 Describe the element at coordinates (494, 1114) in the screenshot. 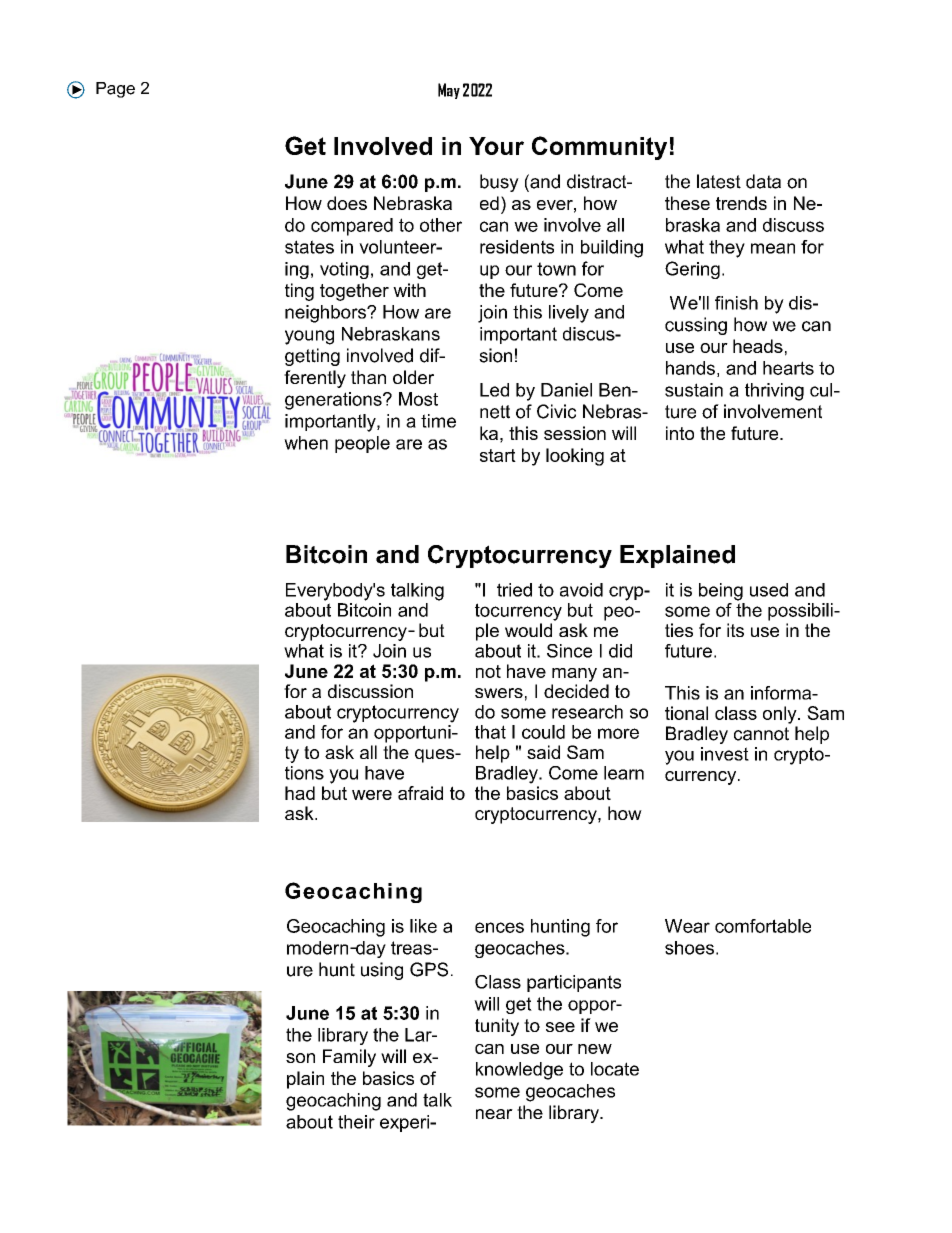

I see `near` at that location.
